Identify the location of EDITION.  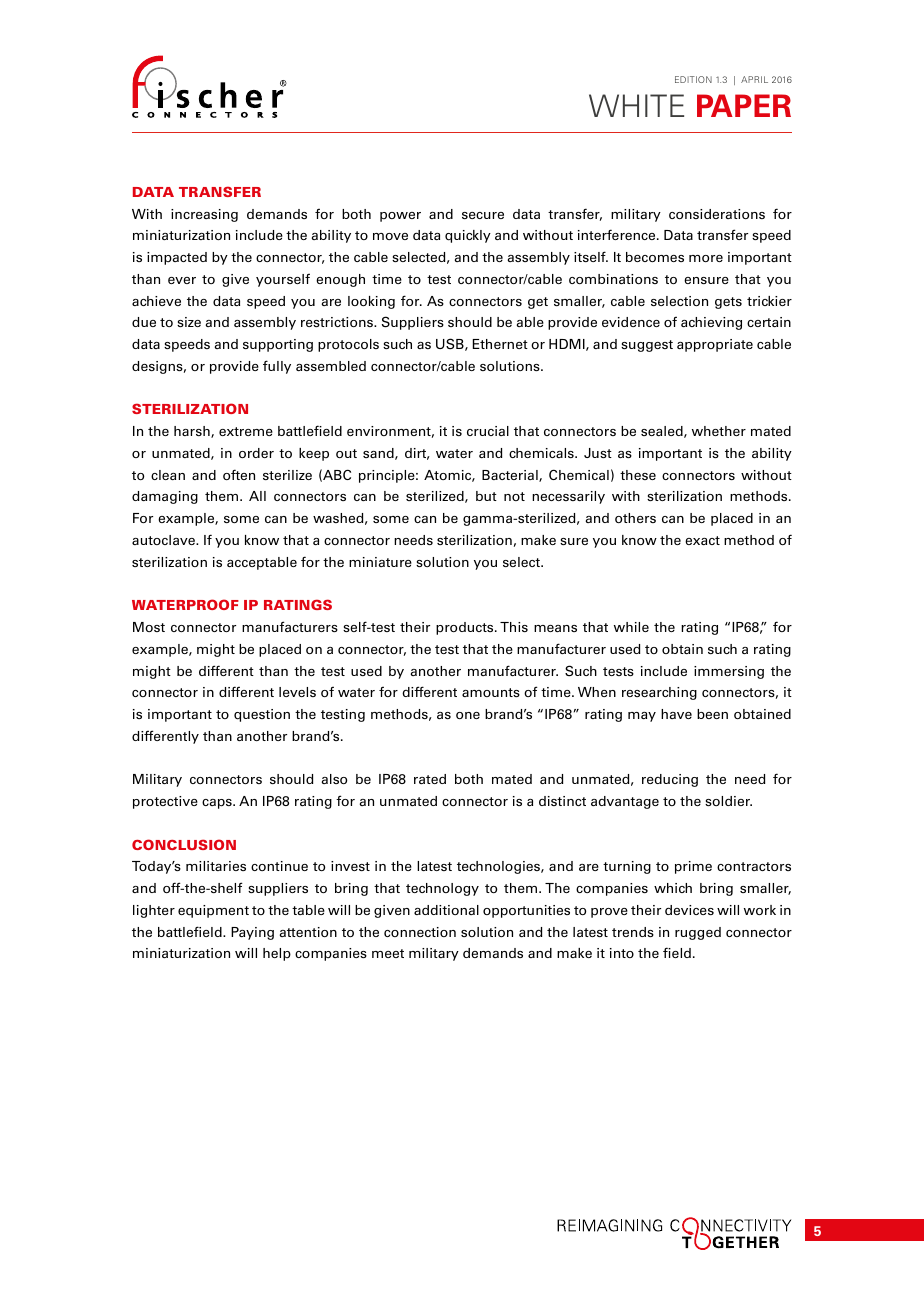
(693, 79).
